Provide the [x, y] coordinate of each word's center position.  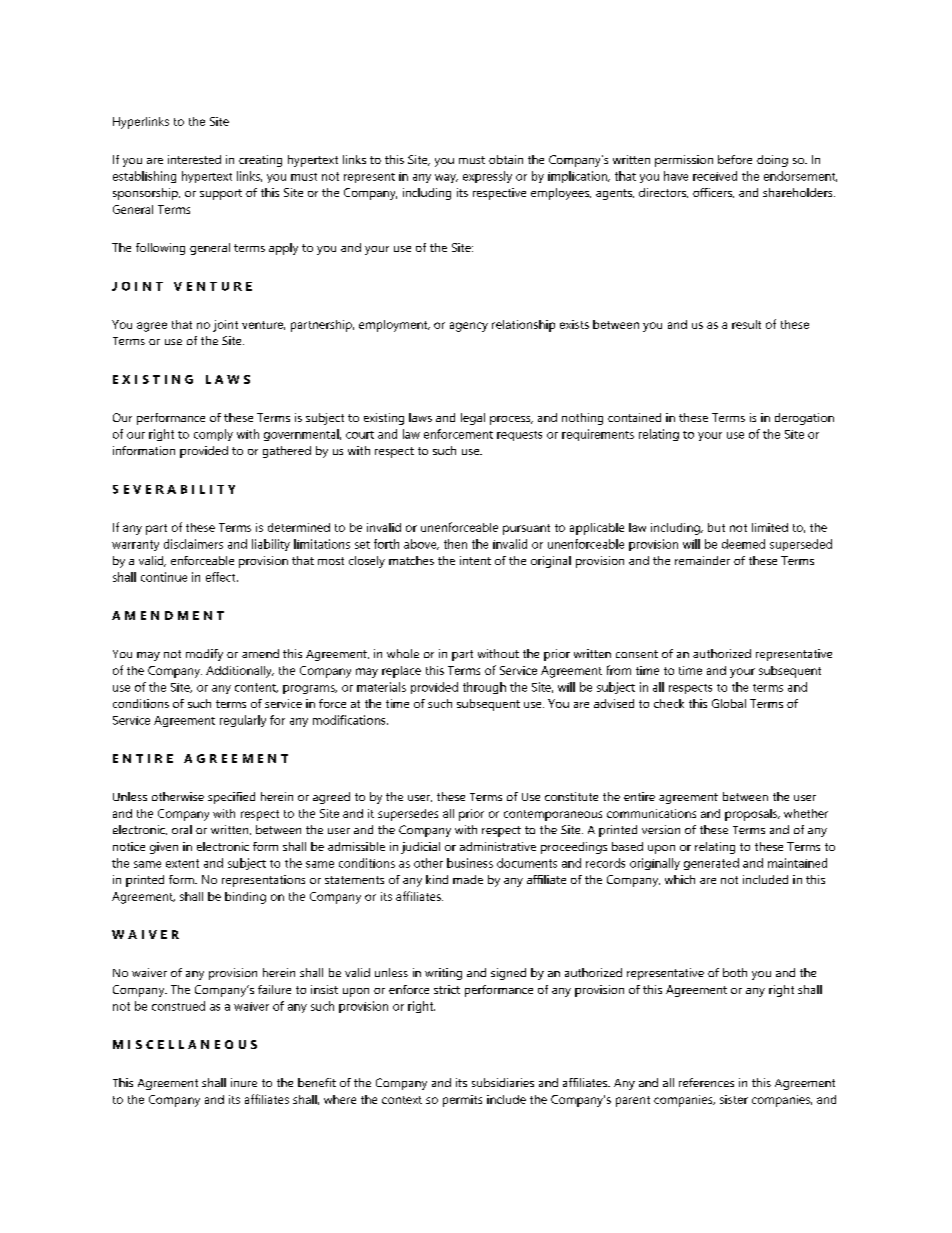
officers [713, 193]
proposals [752, 815]
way [446, 178]
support [221, 194]
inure [244, 1082]
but [716, 527]
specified [231, 798]
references [706, 1082]
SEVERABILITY [174, 489]
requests [519, 436]
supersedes [408, 815]
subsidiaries [503, 1082]
